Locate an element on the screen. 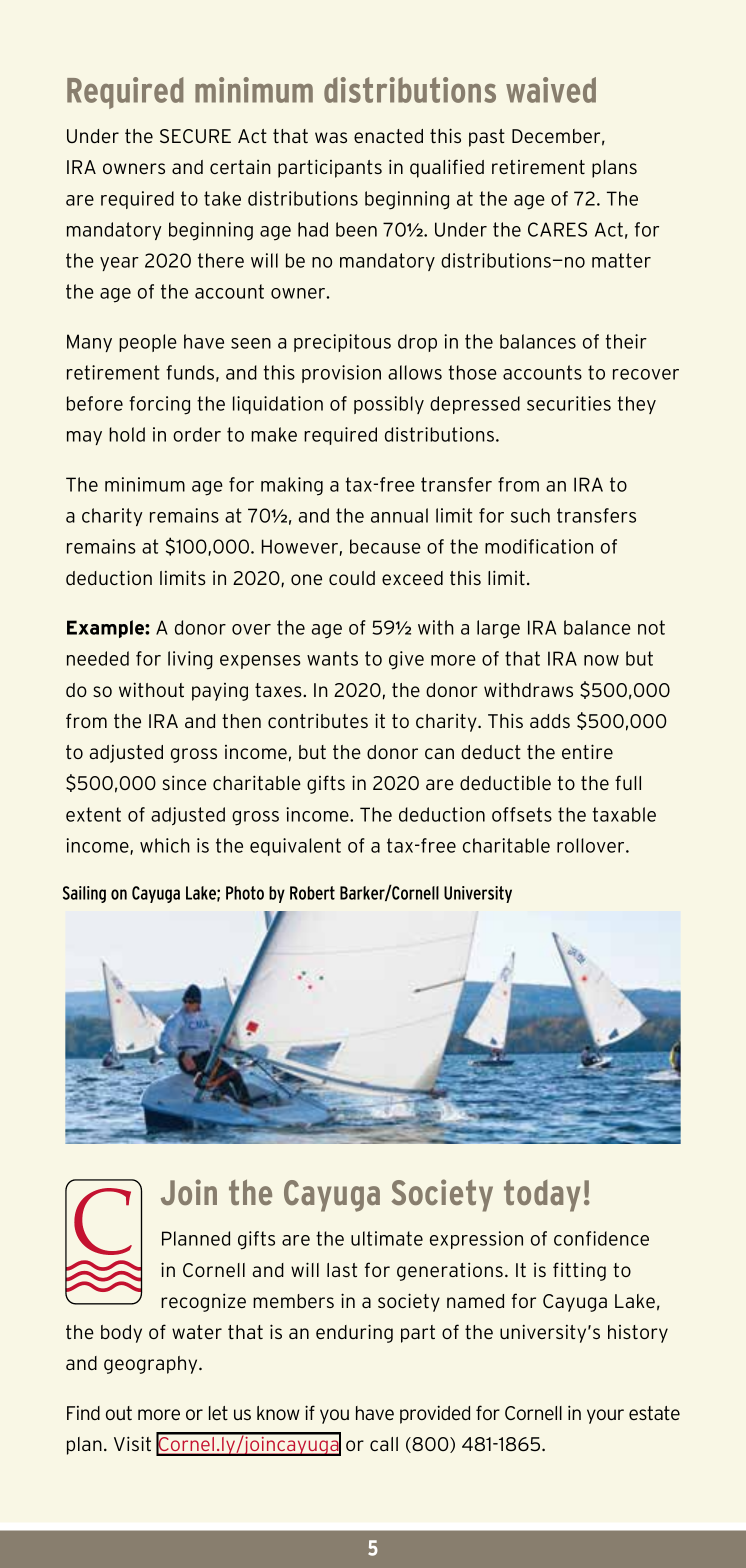 The width and height of the screenshot is (746, 1568). waived is located at coordinates (551, 90).
